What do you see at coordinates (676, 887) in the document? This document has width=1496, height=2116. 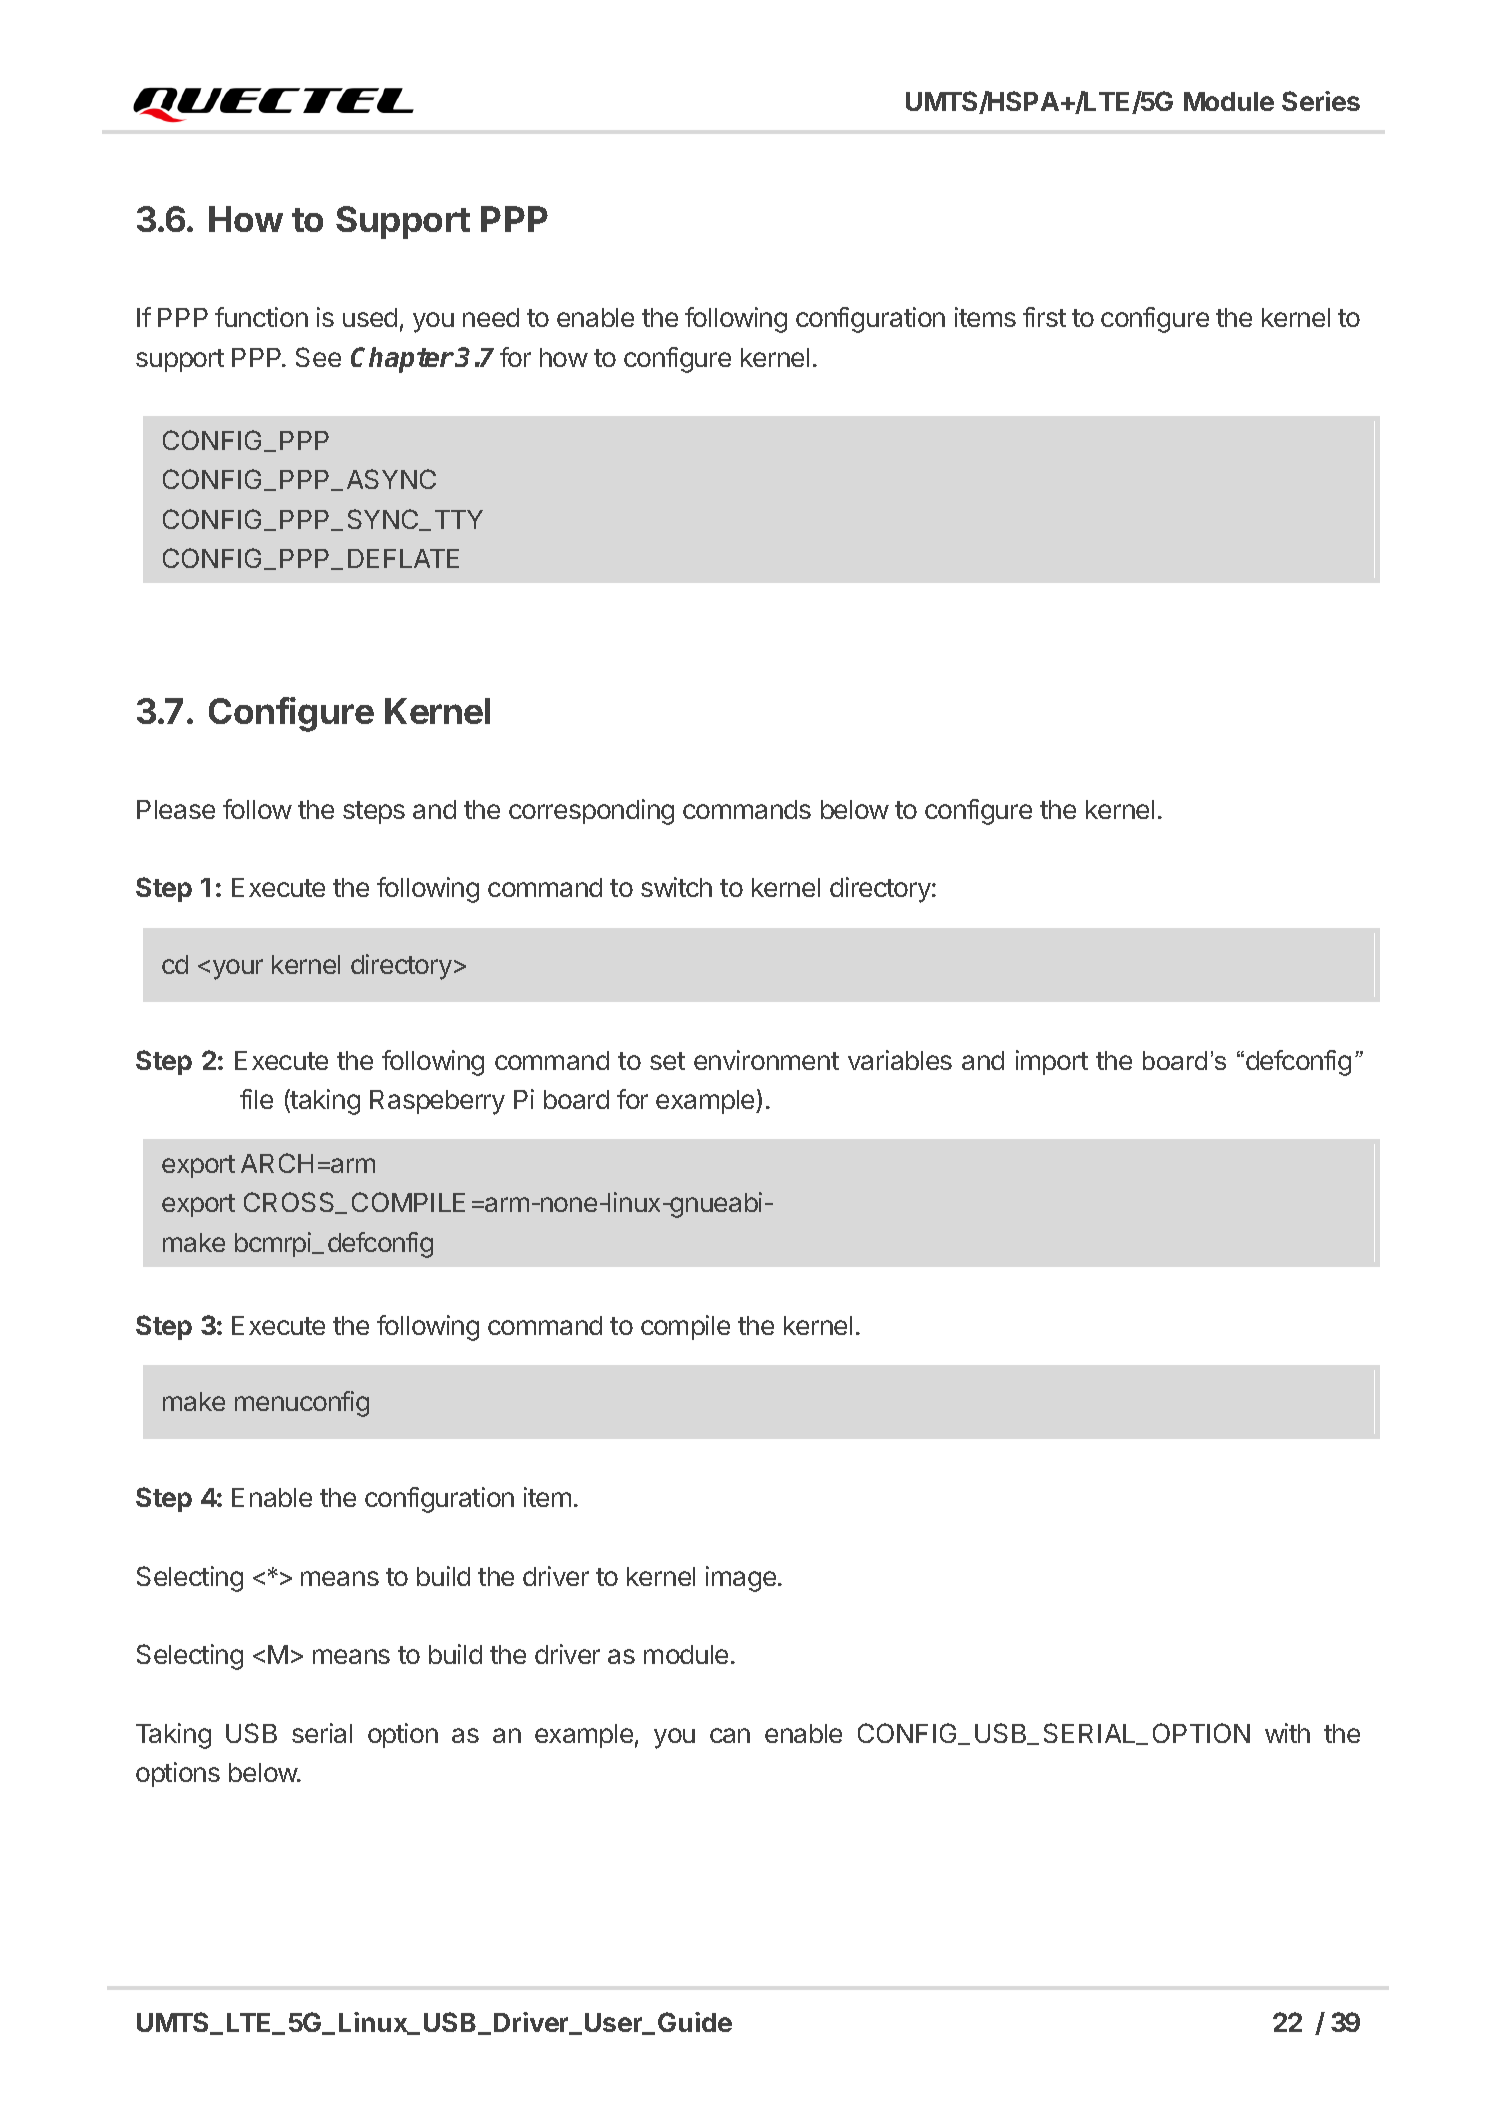 I see `switch` at bounding box center [676, 887].
